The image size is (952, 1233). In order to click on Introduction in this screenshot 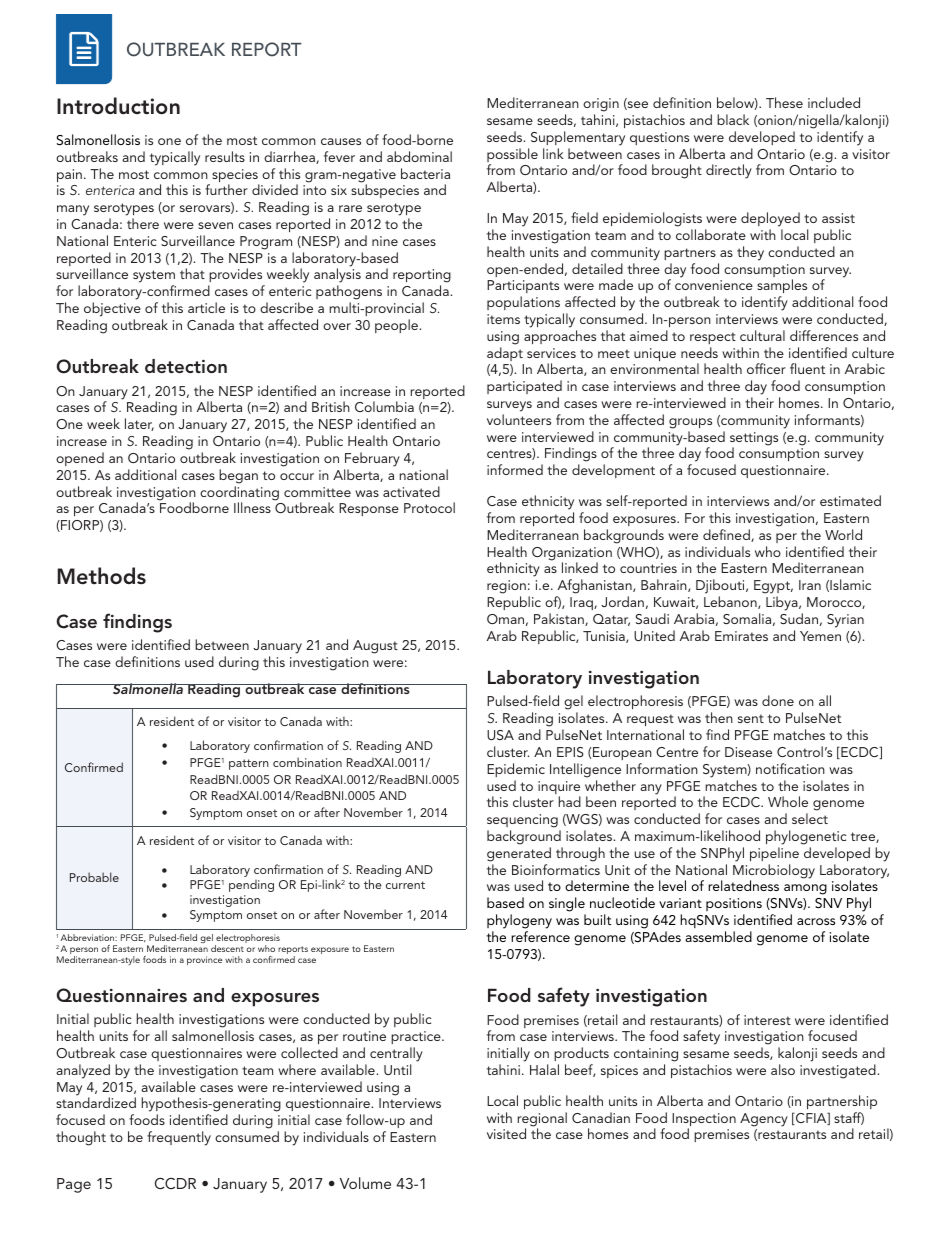, I will do `click(118, 106)`.
